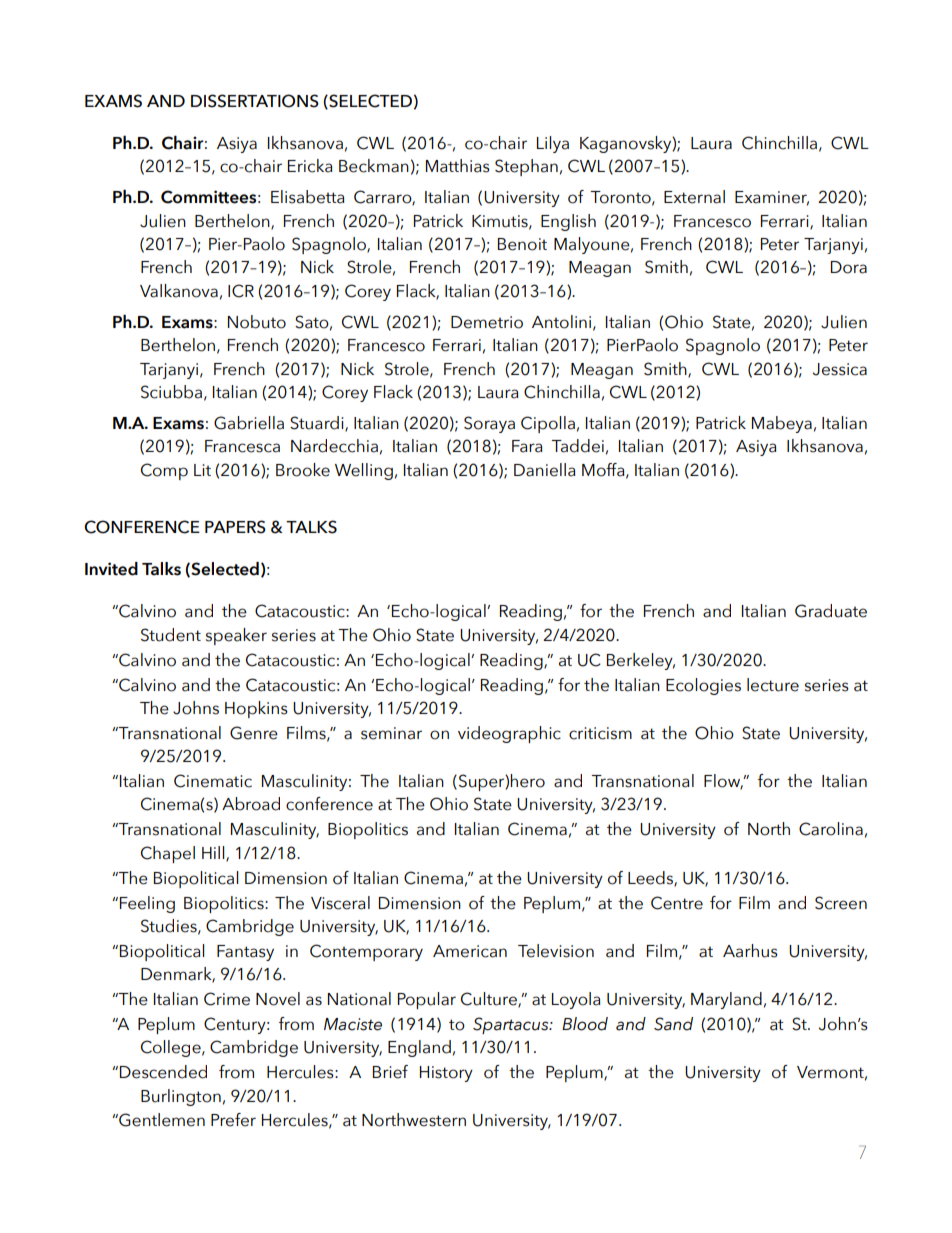  I want to click on Soraya, so click(489, 424).
